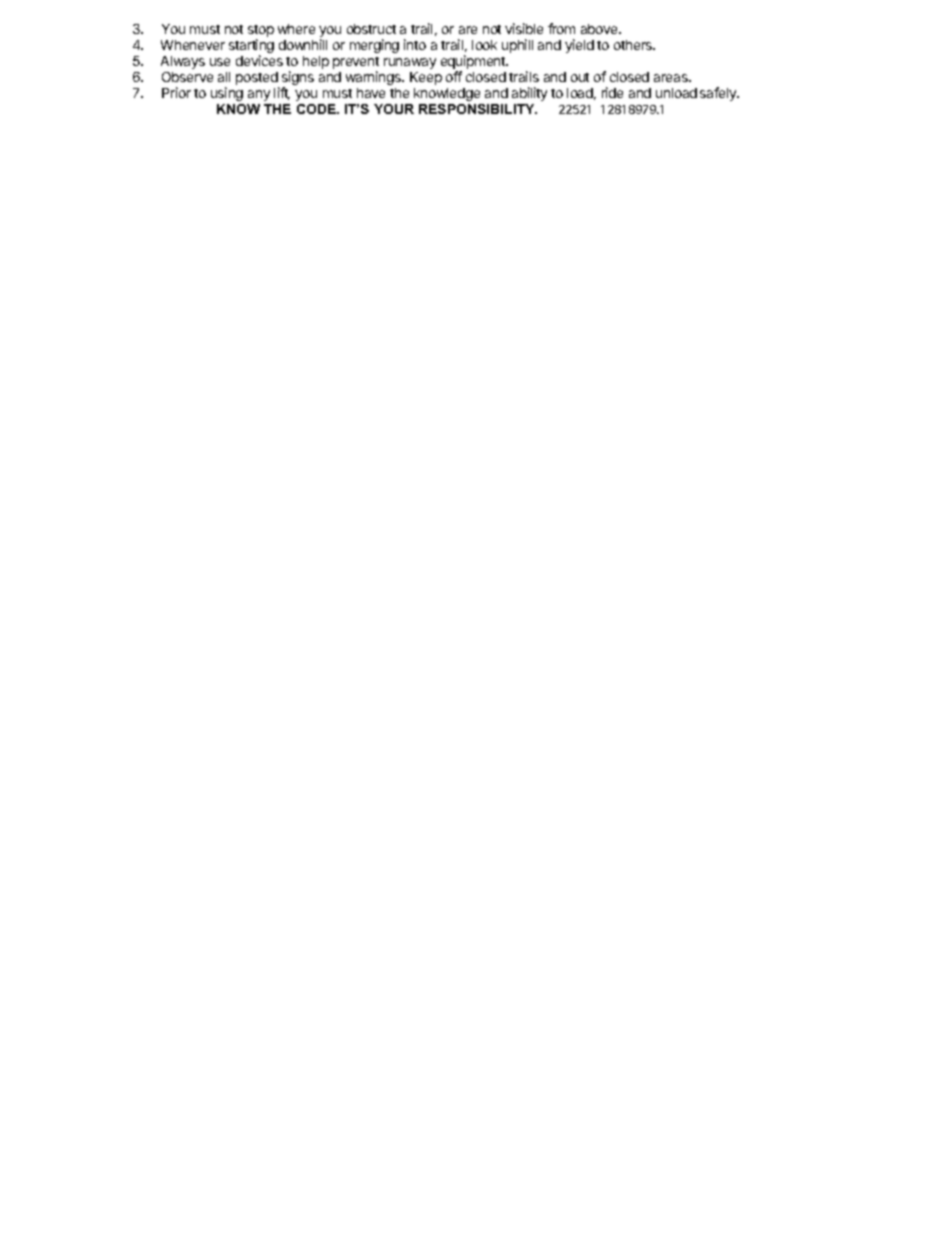 The image size is (952, 1233). Describe the element at coordinates (317, 109) in the image. I see `CODE` at that location.
